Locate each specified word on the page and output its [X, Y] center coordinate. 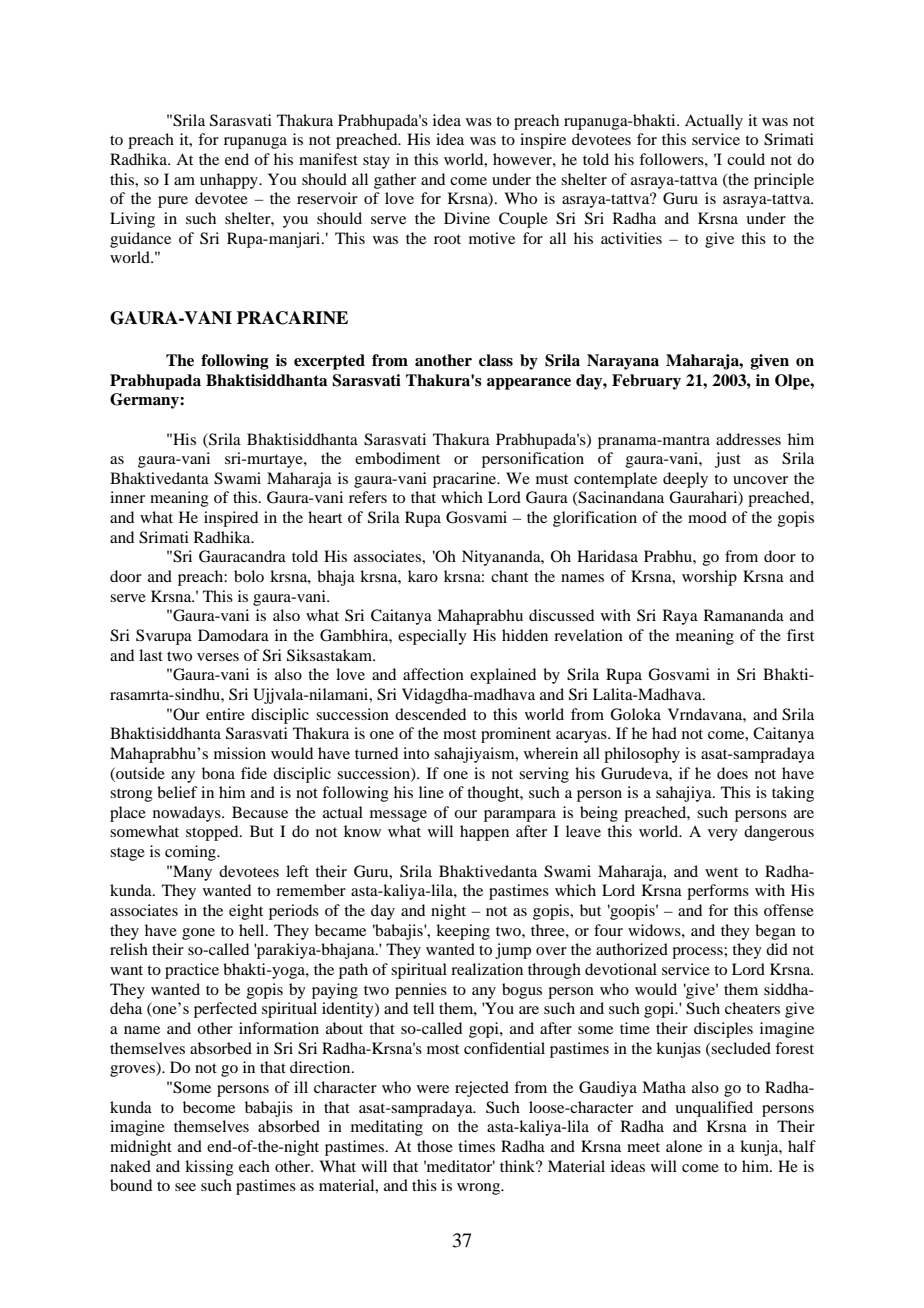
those [435, 1146]
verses [218, 657]
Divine [467, 218]
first [800, 635]
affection [433, 674]
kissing [209, 1168]
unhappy [230, 181]
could [746, 159]
